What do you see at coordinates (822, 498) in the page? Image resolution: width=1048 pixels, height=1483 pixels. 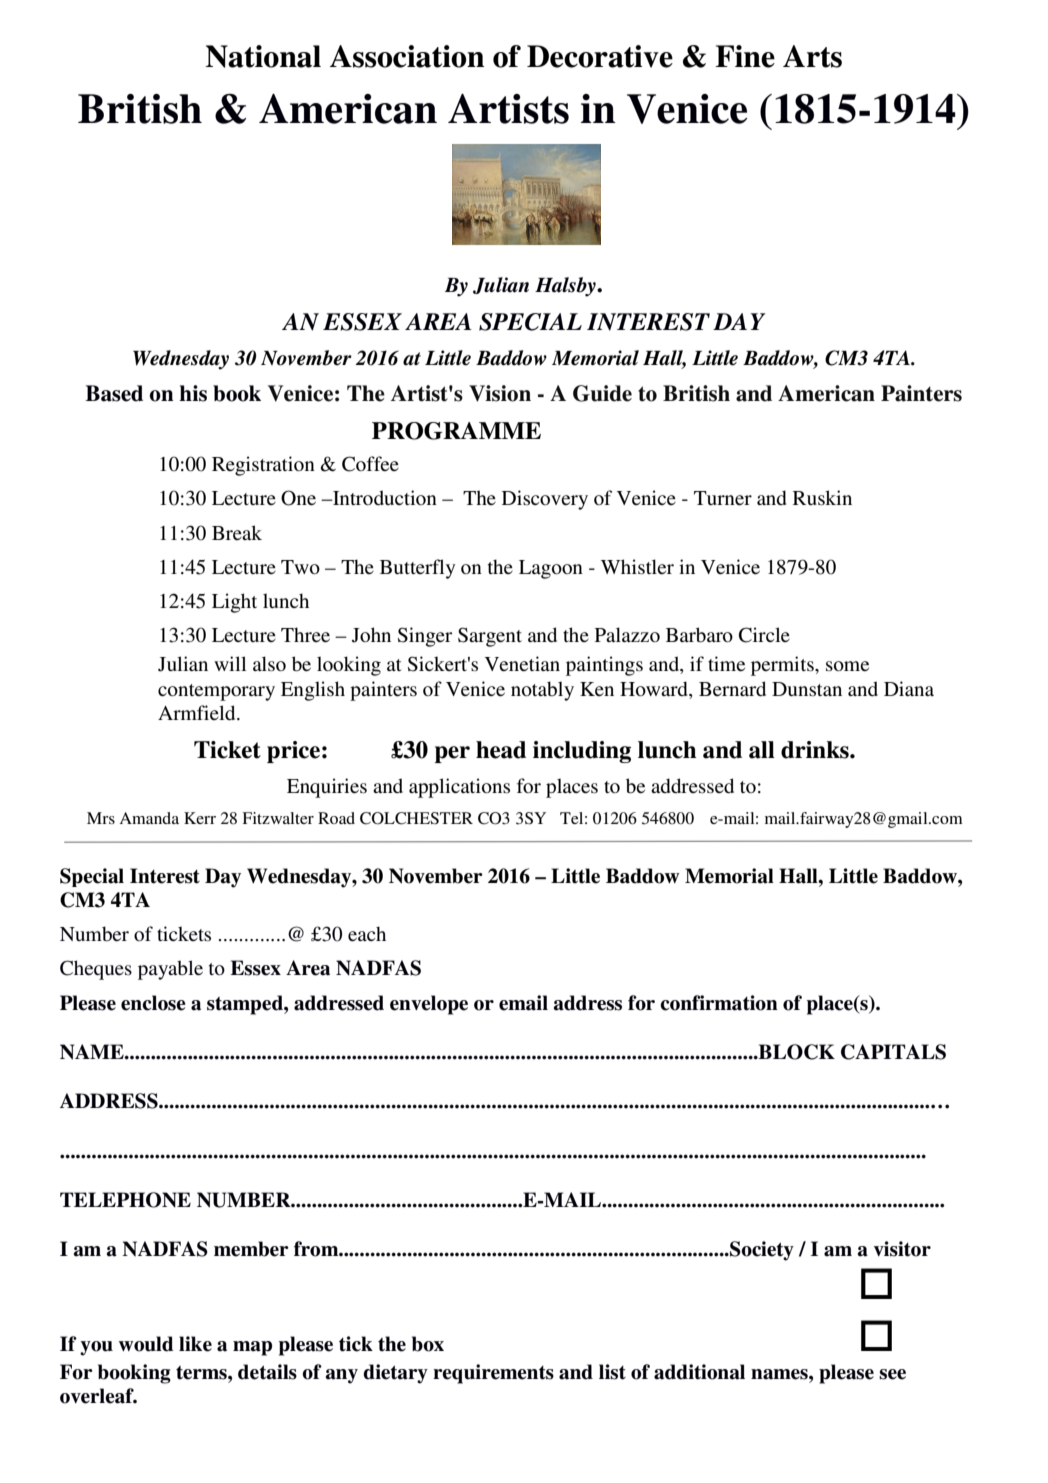 I see `Ruskin` at bounding box center [822, 498].
